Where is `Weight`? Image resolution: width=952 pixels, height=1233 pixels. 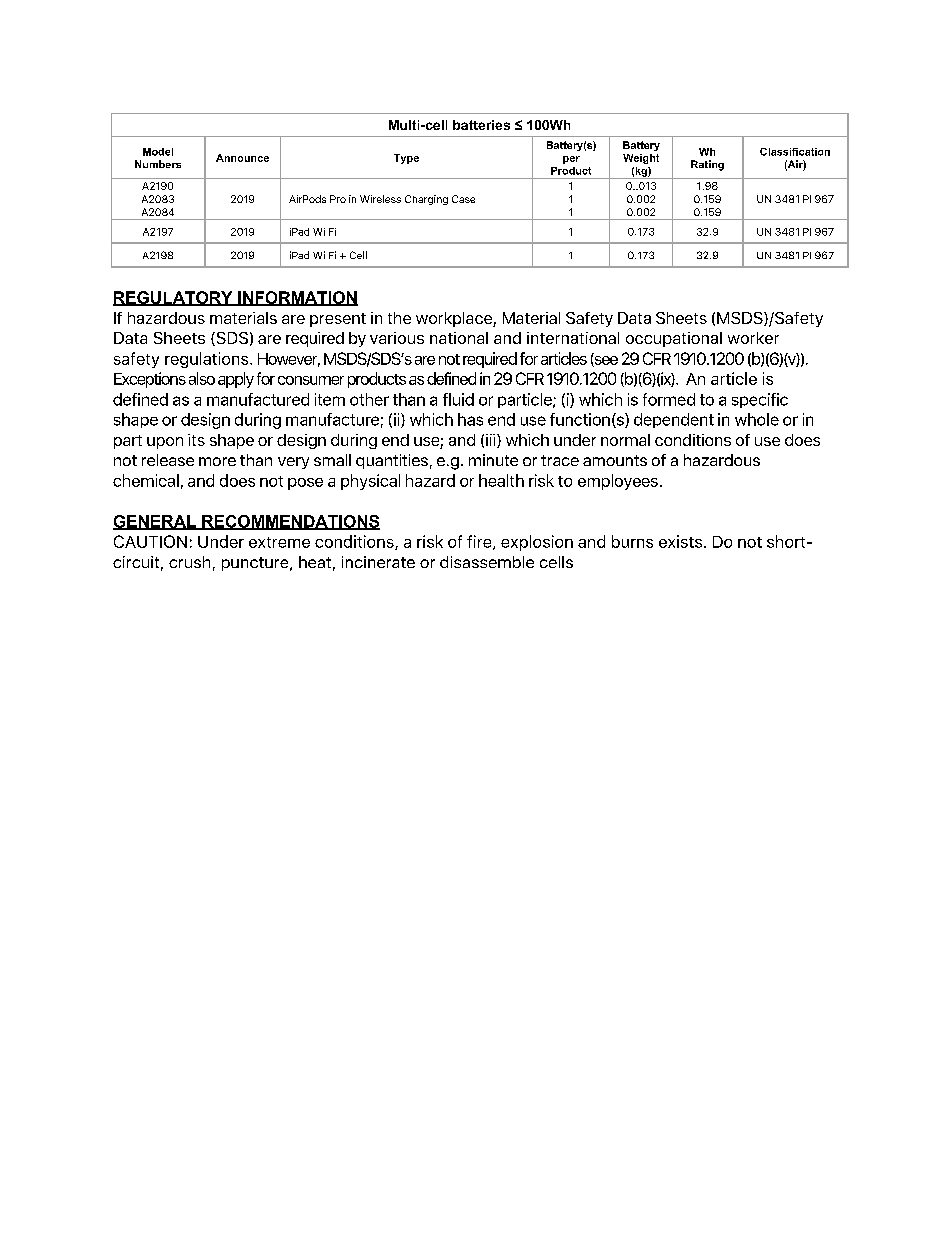
Weight is located at coordinates (641, 159).
